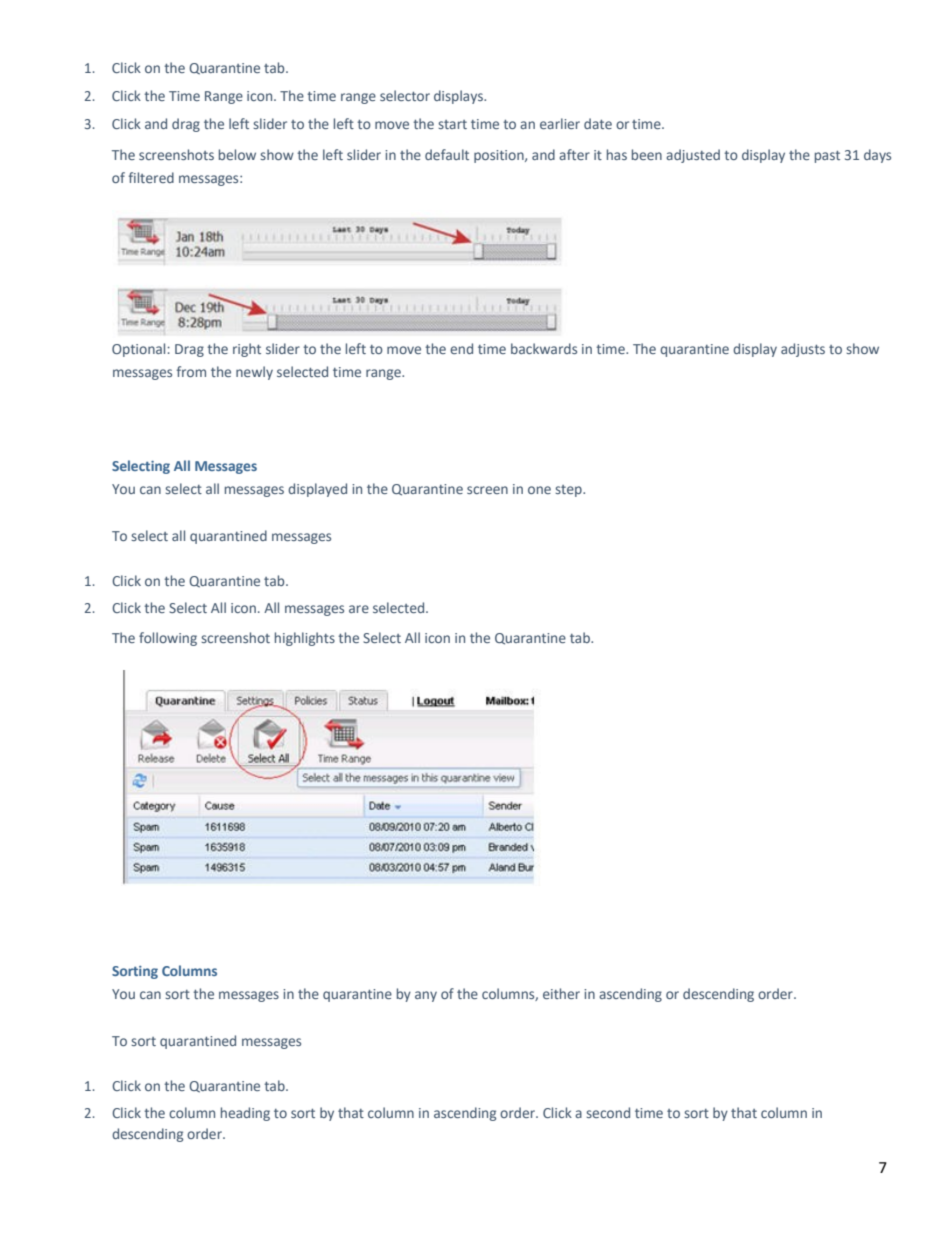 The image size is (952, 1233). Describe the element at coordinates (305, 639) in the screenshot. I see `highlights` at that location.
